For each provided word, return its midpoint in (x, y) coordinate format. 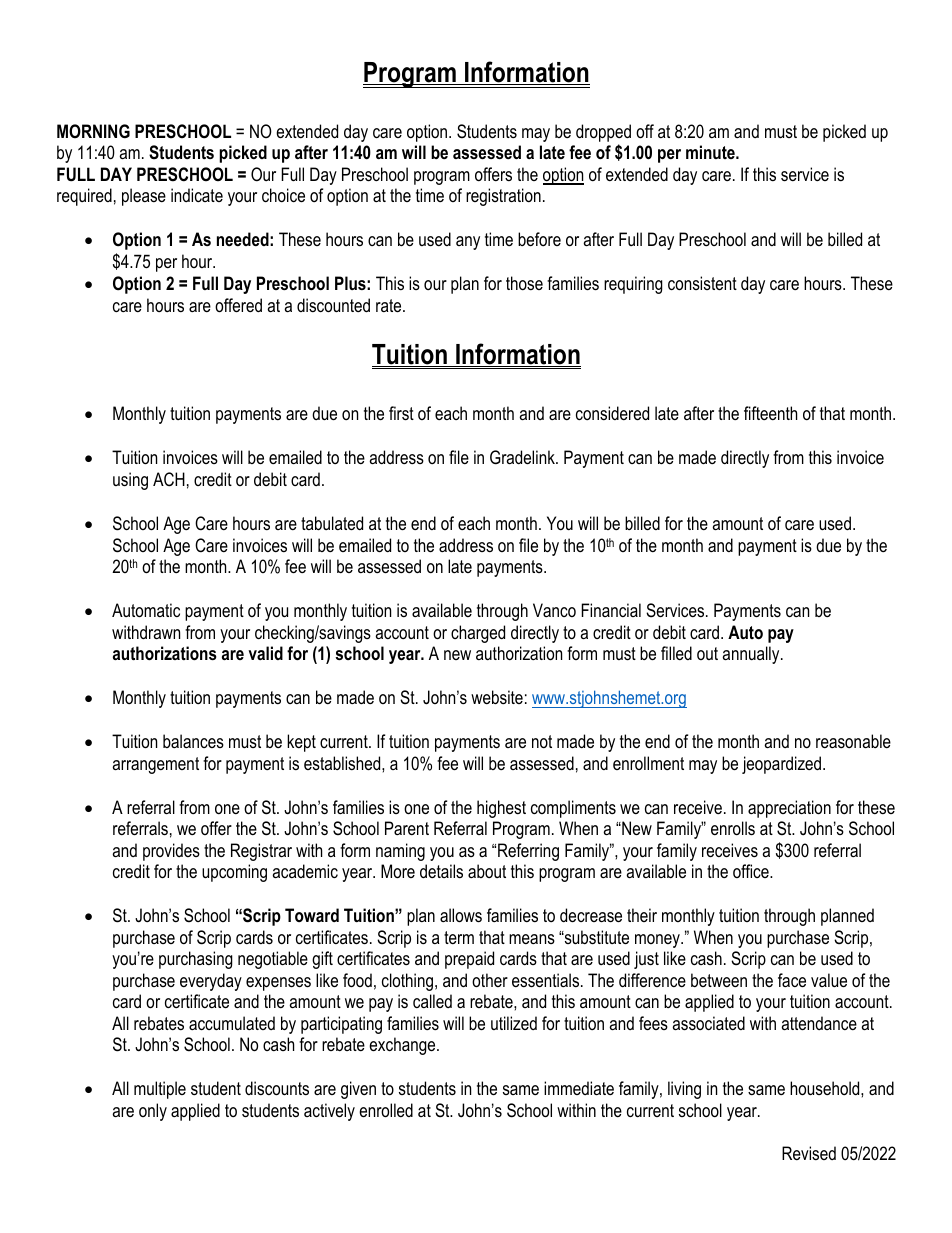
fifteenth (770, 413)
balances (193, 741)
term (459, 937)
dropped (603, 134)
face (792, 980)
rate (390, 305)
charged (478, 634)
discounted (333, 305)
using (130, 481)
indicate (197, 195)
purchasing (196, 960)
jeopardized (783, 765)
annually (752, 655)
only (153, 1112)
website (497, 697)
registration (503, 197)
